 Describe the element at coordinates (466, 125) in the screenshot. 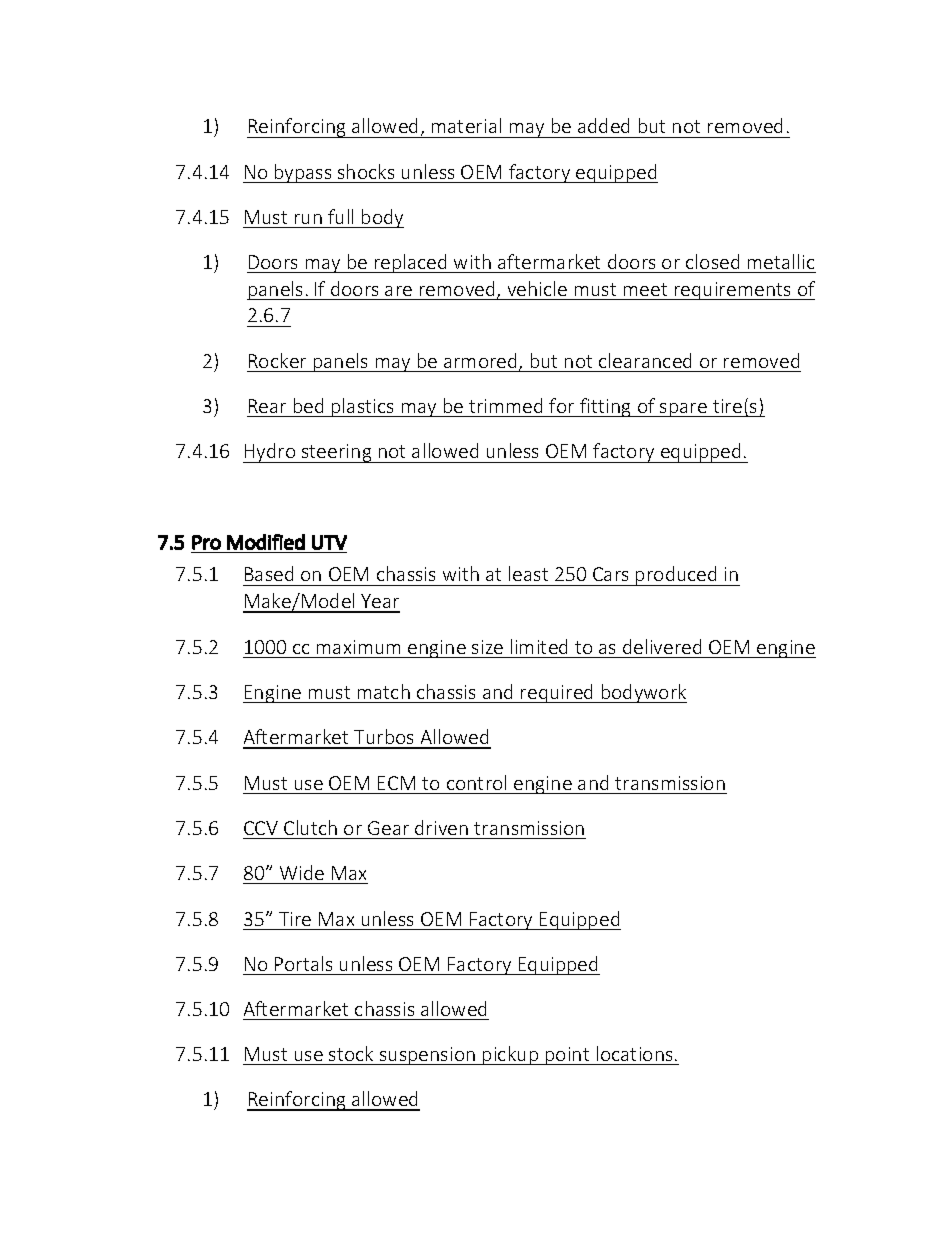

I see `material` at that location.
